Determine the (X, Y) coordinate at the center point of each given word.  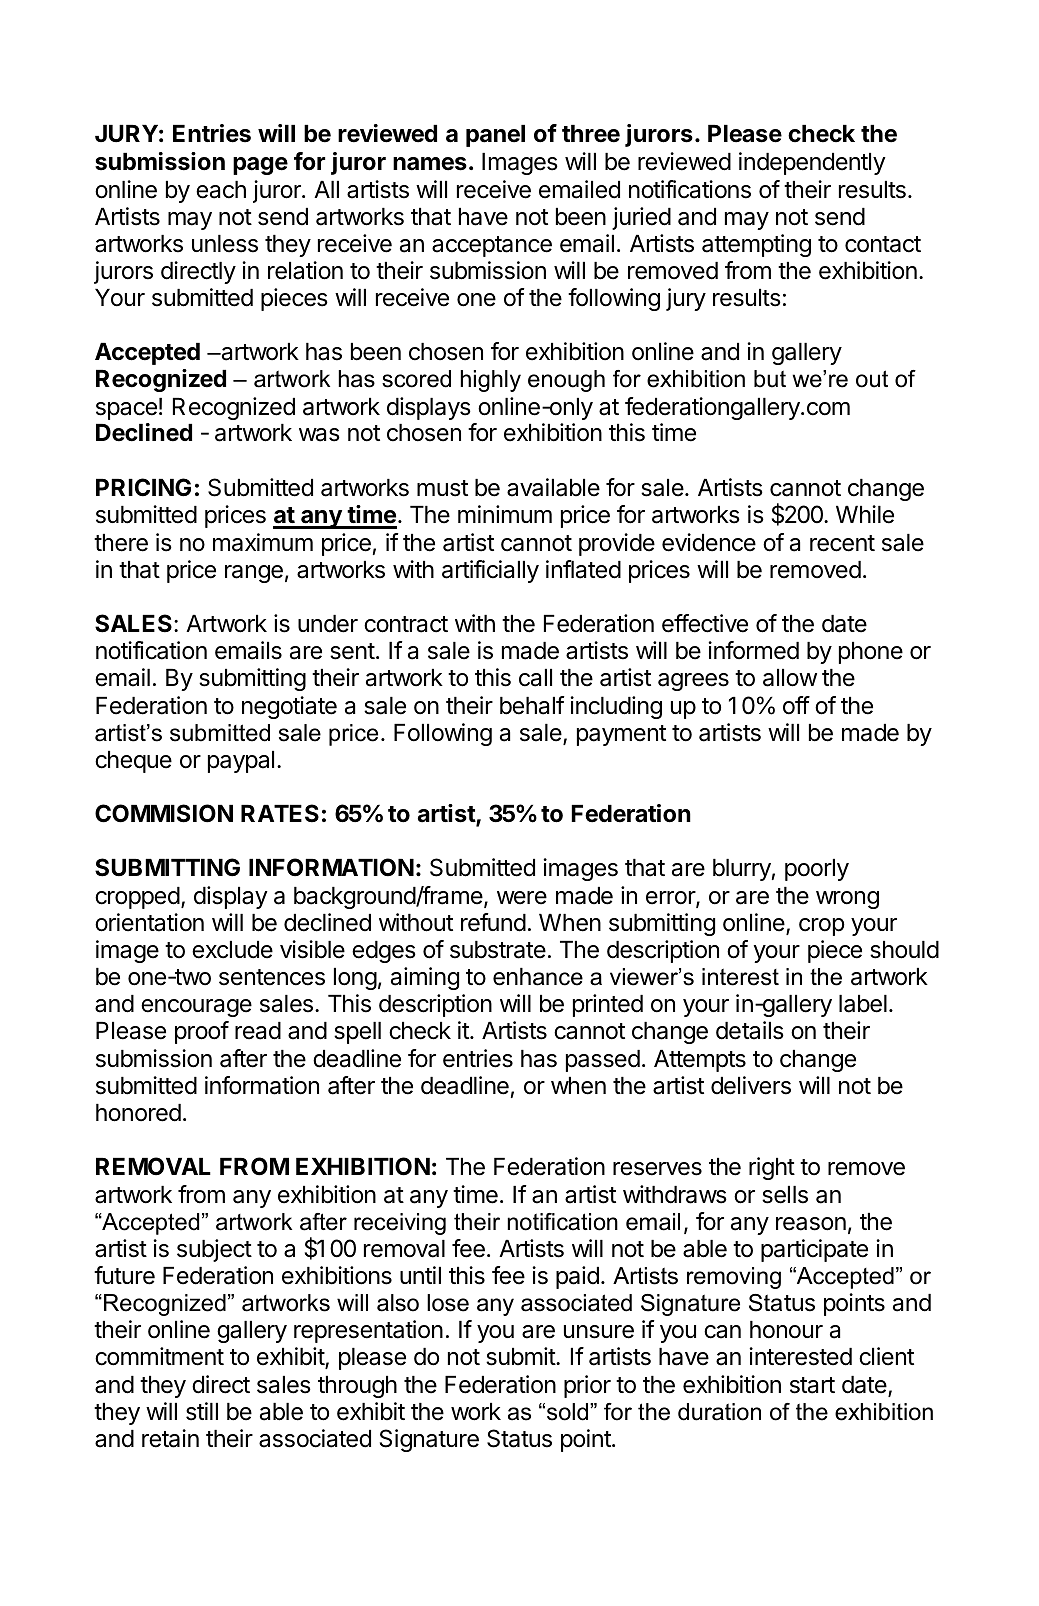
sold (569, 1412)
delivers (751, 1085)
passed (603, 1061)
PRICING (143, 487)
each (221, 190)
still (202, 1411)
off (796, 705)
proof (202, 1032)
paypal (241, 762)
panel (495, 136)
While (865, 514)
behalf (532, 705)
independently (812, 163)
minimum (505, 514)
